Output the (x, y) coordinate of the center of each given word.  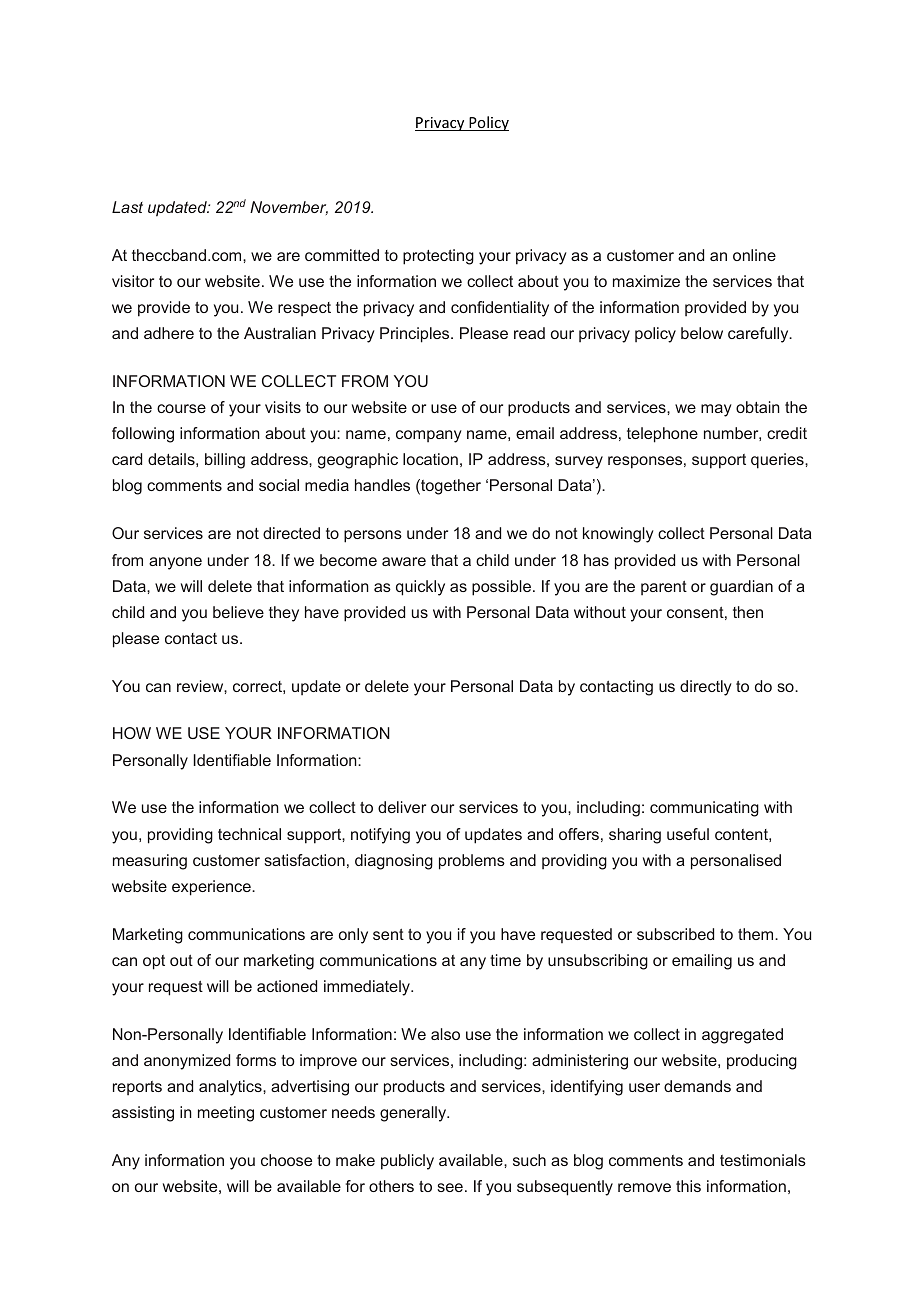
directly (706, 688)
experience (212, 888)
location (430, 459)
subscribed (675, 934)
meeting (226, 1114)
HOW (132, 733)
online (754, 255)
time (505, 960)
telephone (662, 435)
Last (127, 207)
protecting (438, 257)
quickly (420, 588)
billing (225, 461)
